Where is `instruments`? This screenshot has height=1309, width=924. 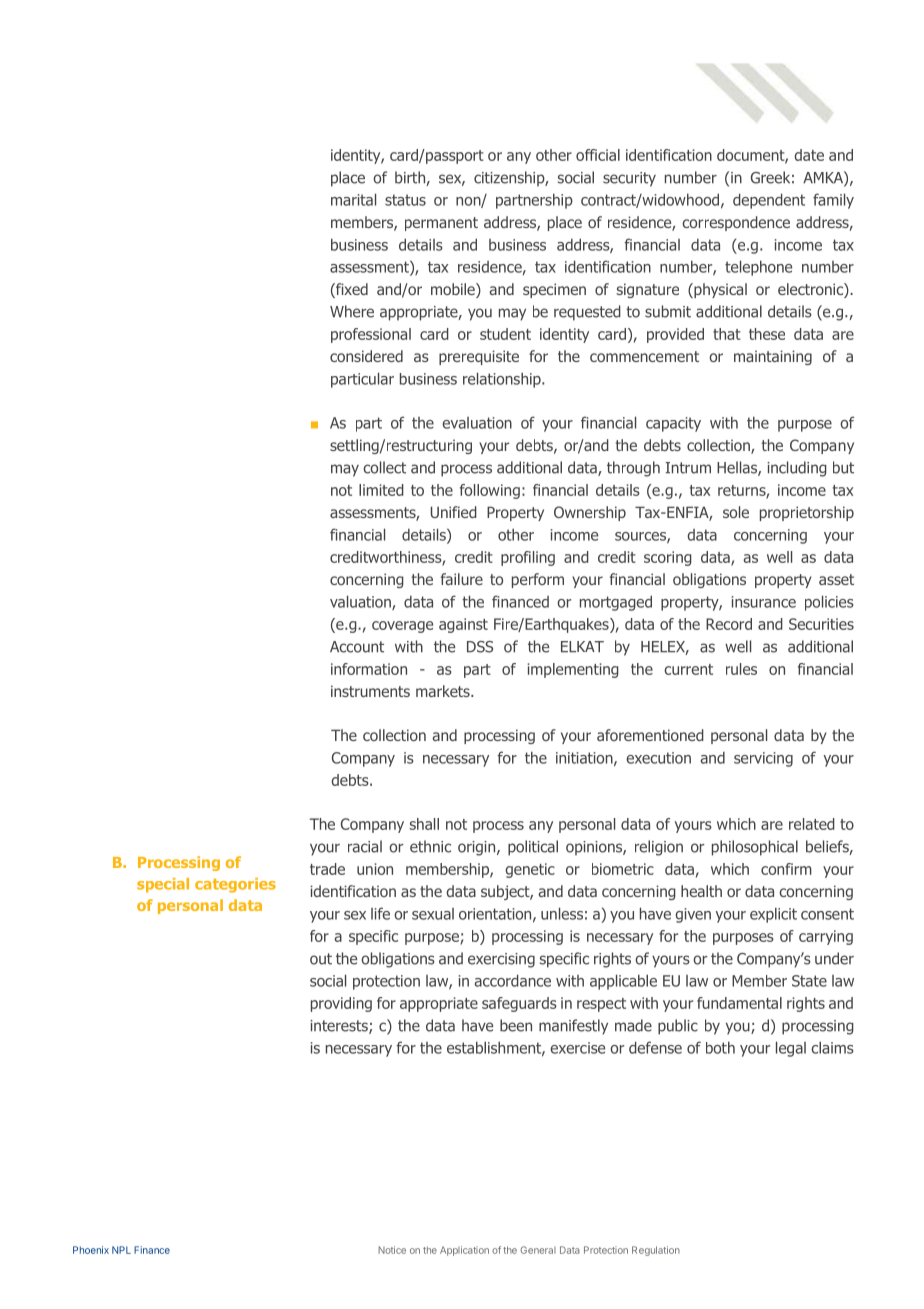 instruments is located at coordinates (370, 691).
